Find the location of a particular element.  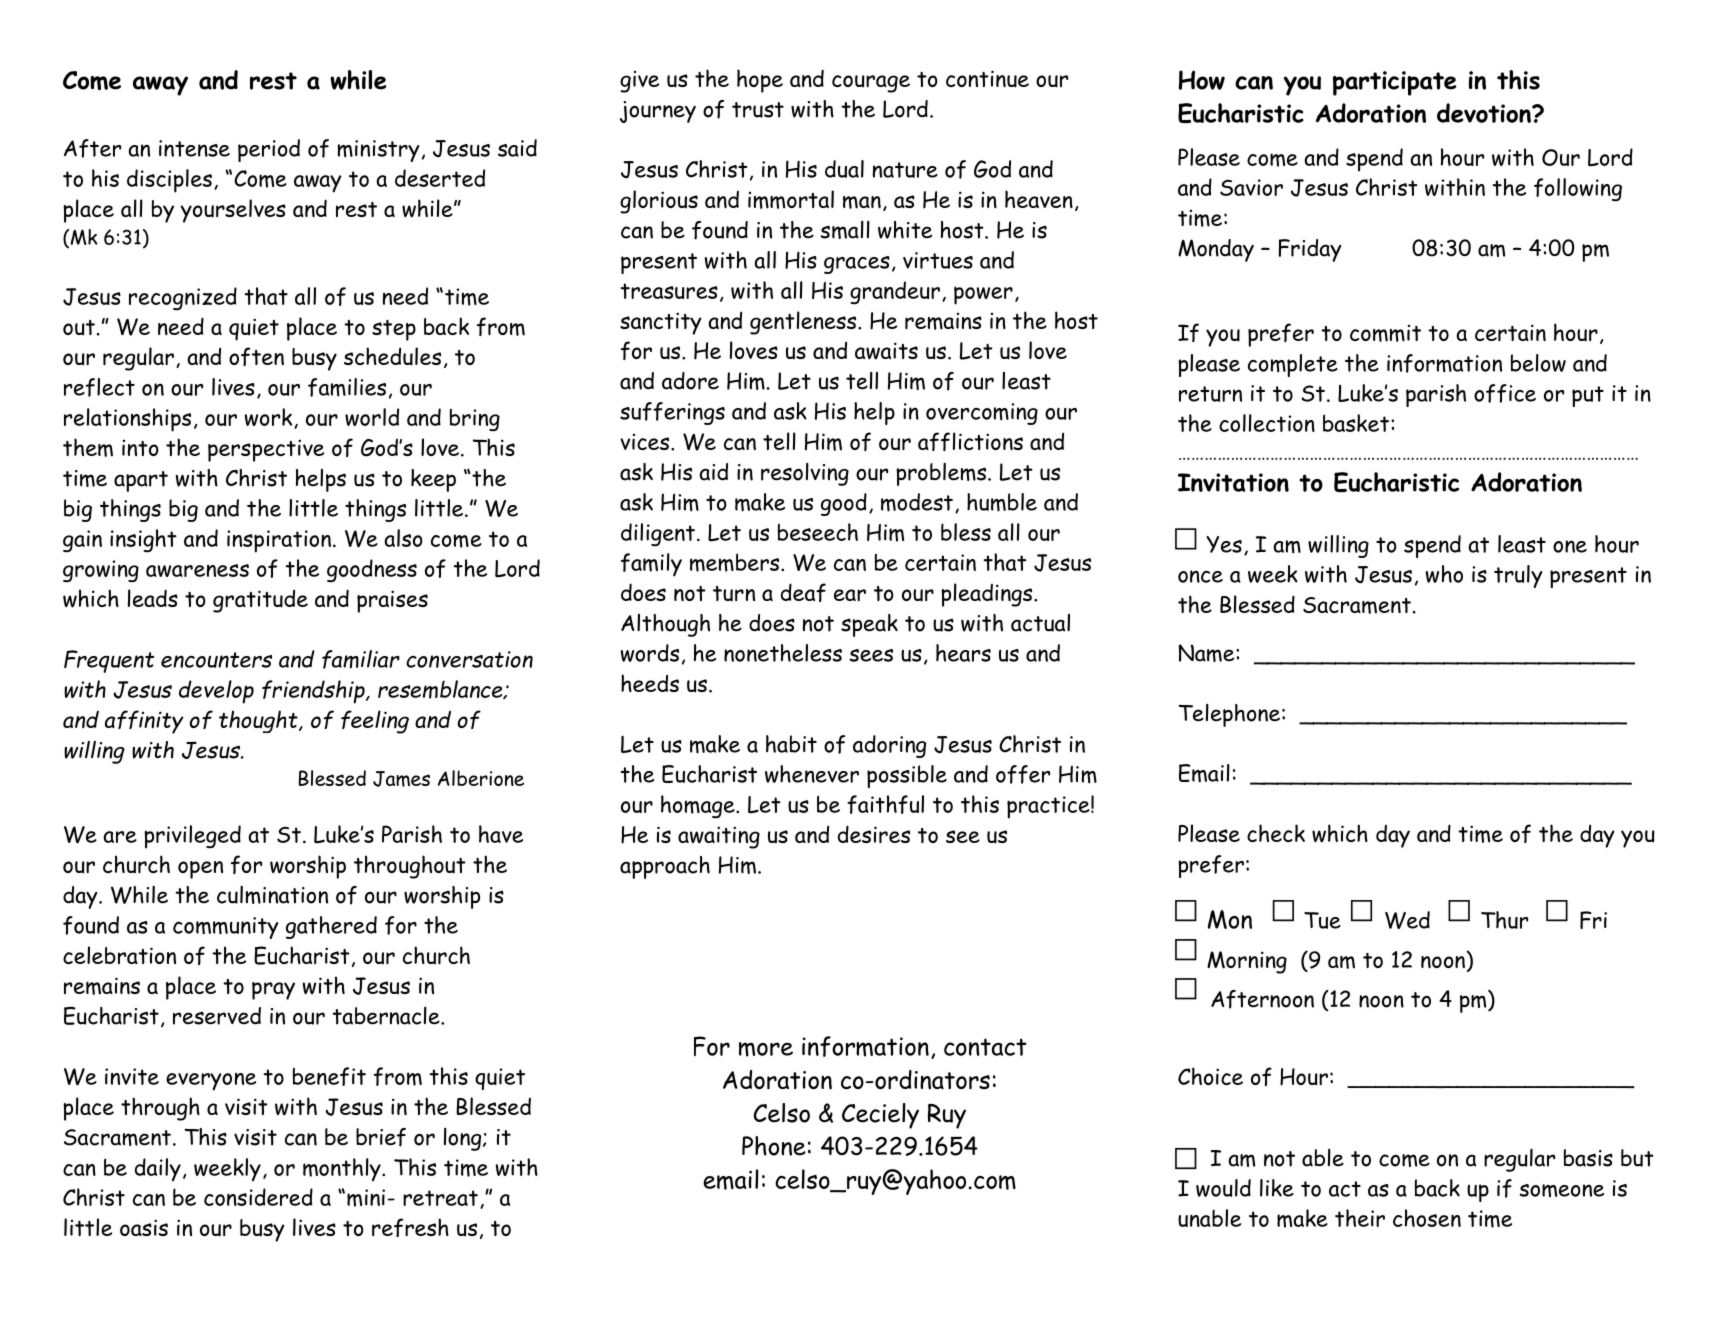

would is located at coordinates (1223, 1188).
